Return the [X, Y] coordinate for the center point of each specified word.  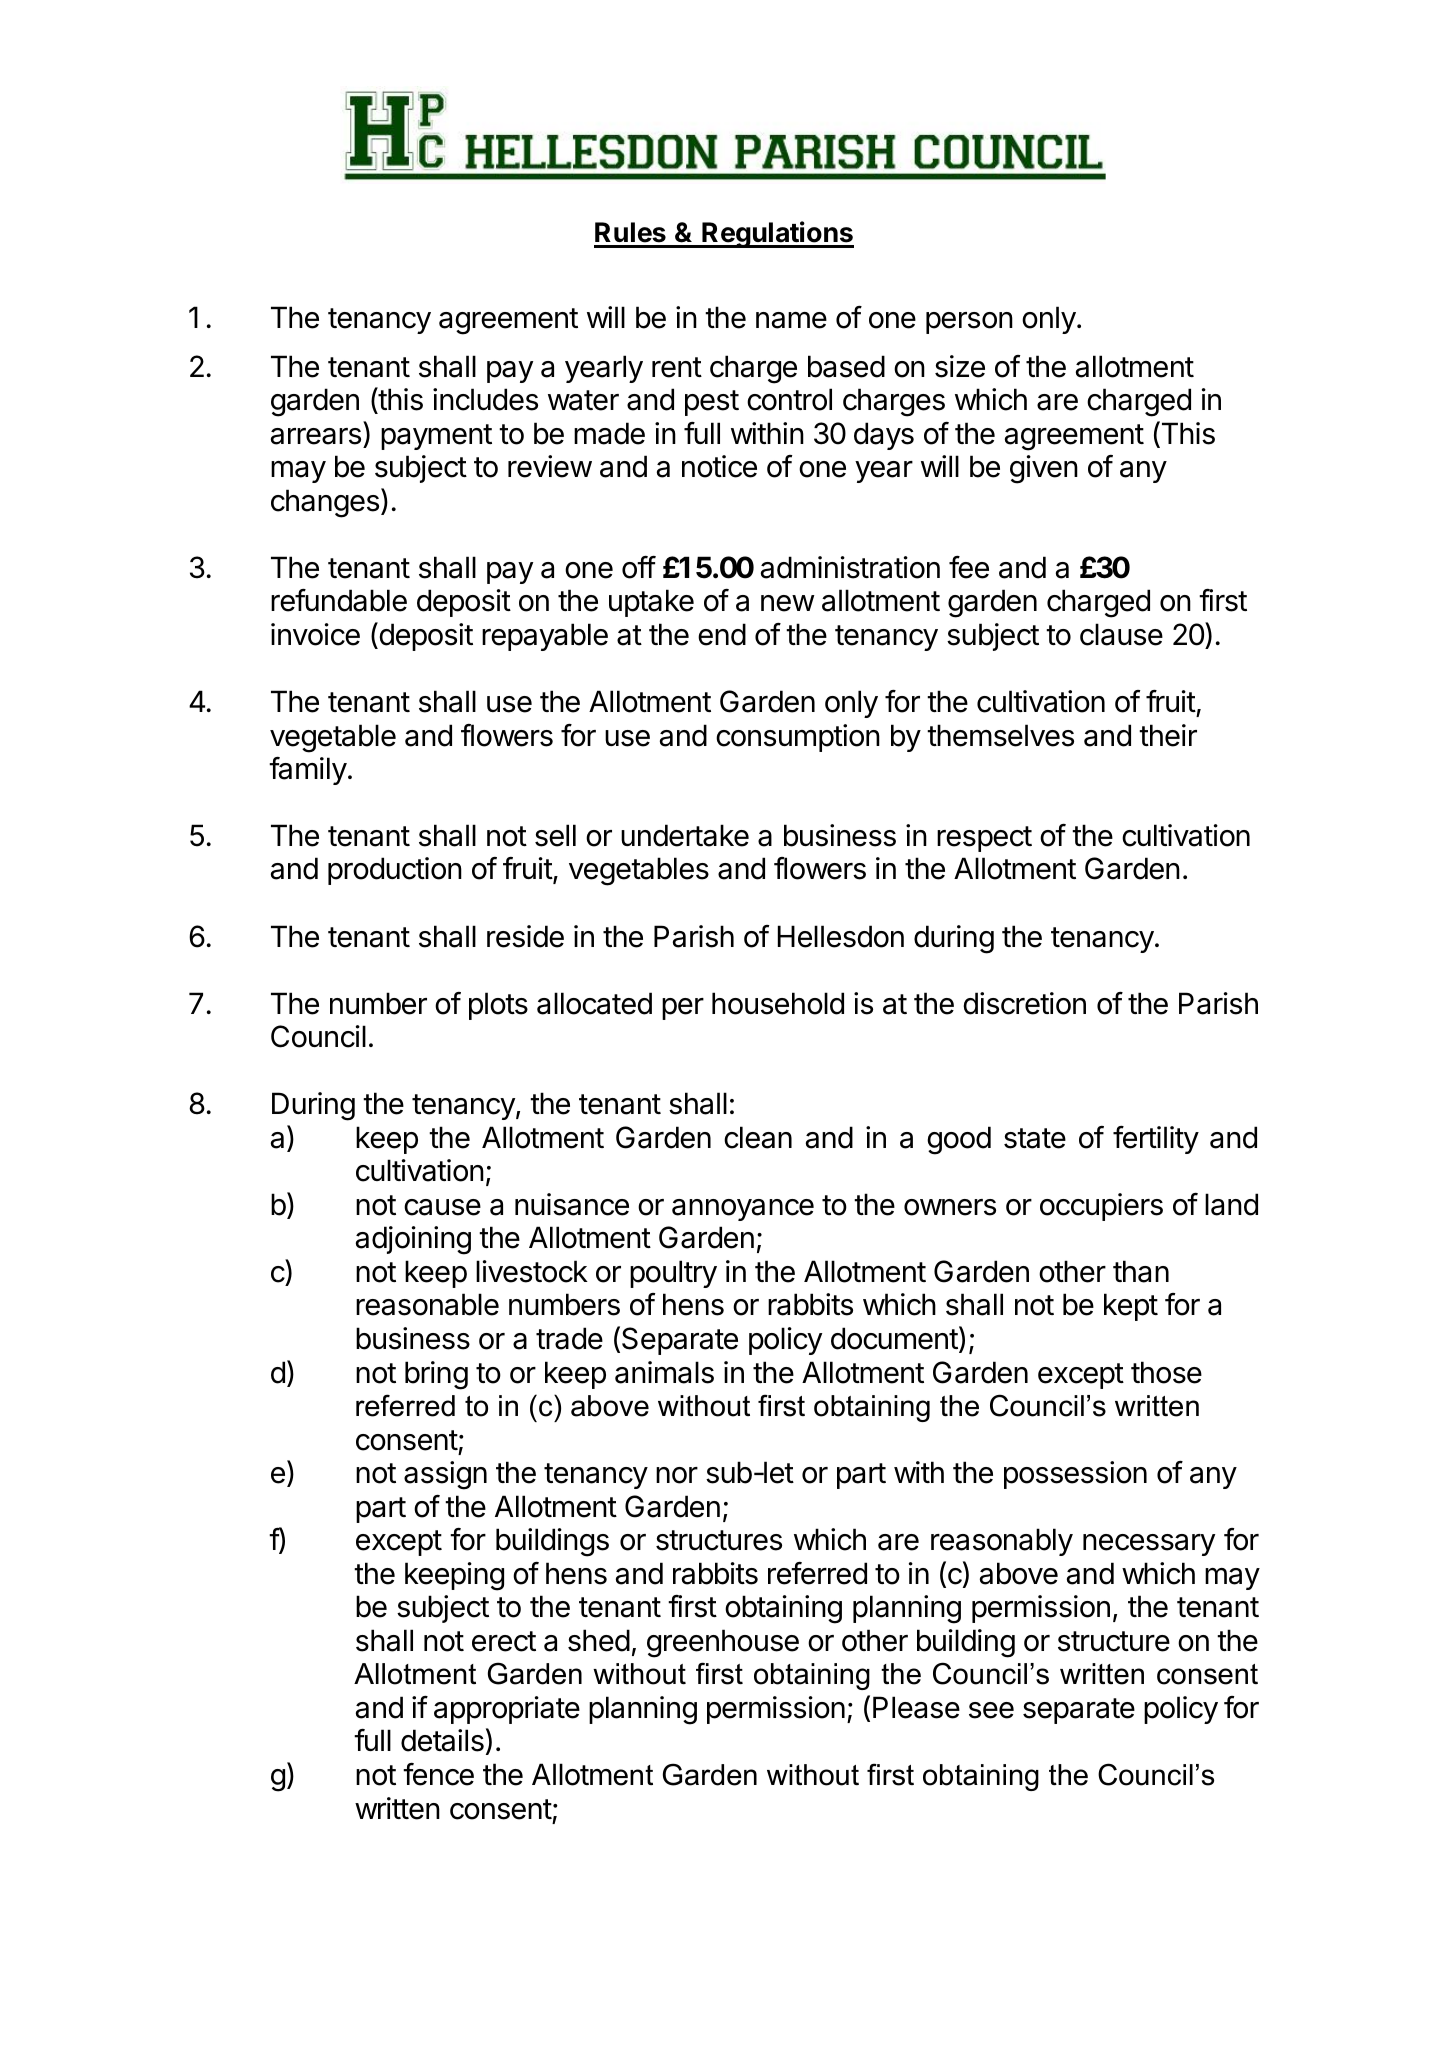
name [791, 320]
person [969, 323]
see [991, 1710]
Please [916, 1707]
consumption [798, 738]
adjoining [413, 1240]
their [1168, 735]
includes [485, 399]
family [308, 771]
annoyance [743, 1210]
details [442, 1740]
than [1141, 1271]
